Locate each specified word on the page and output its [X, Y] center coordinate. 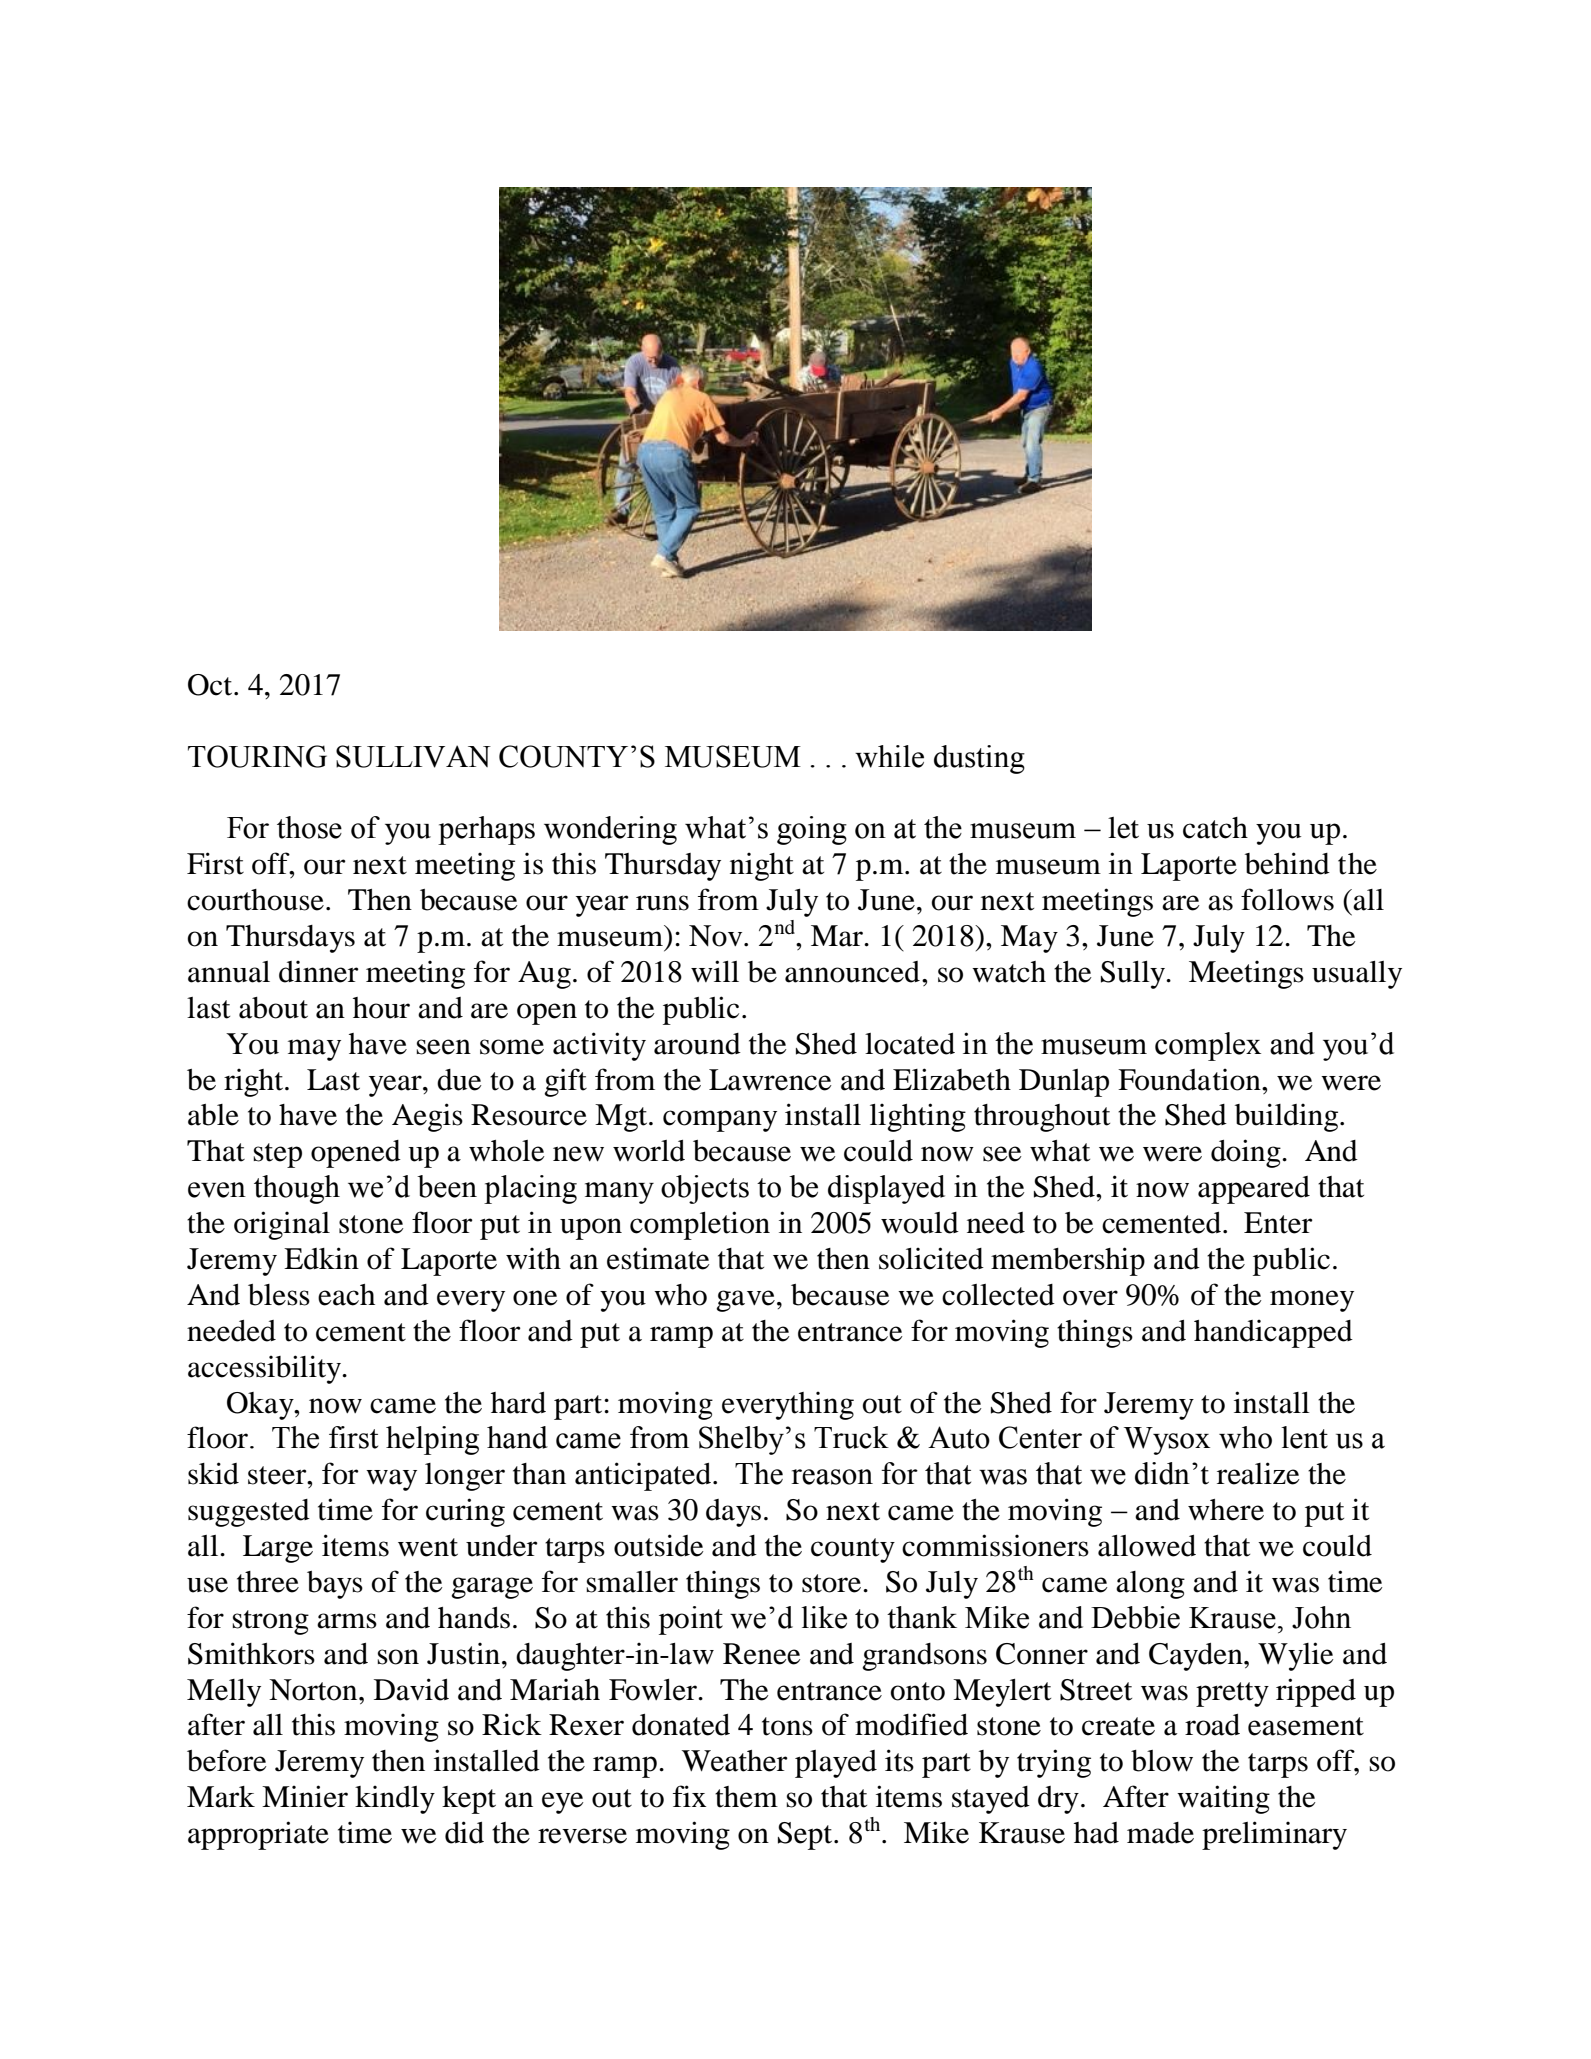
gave [745, 1301]
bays [335, 1585]
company [720, 1121]
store [833, 1583]
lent [1304, 1437]
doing [1247, 1153]
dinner [319, 971]
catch [1215, 828]
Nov [717, 936]
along [1150, 1585]
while [889, 756]
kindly [395, 1799]
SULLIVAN [413, 756]
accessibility [266, 1369]
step [277, 1155]
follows [1287, 899]
